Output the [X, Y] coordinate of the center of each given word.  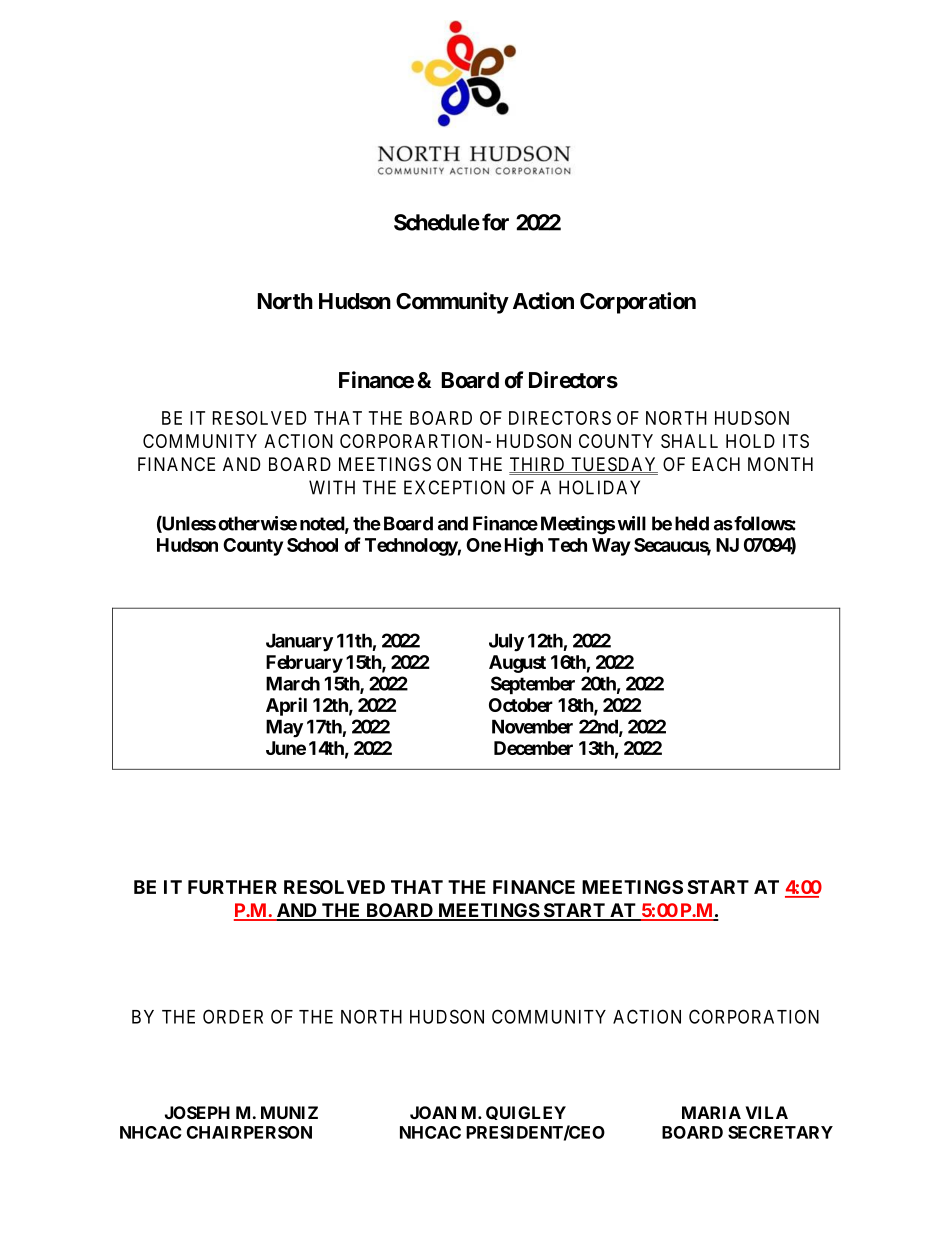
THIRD [538, 465]
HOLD [750, 441]
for [495, 222]
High [524, 546]
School [312, 545]
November [532, 726]
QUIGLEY [526, 1113]
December [533, 748]
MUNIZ [289, 1112]
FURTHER [232, 887]
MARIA [711, 1112]
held [692, 523]
